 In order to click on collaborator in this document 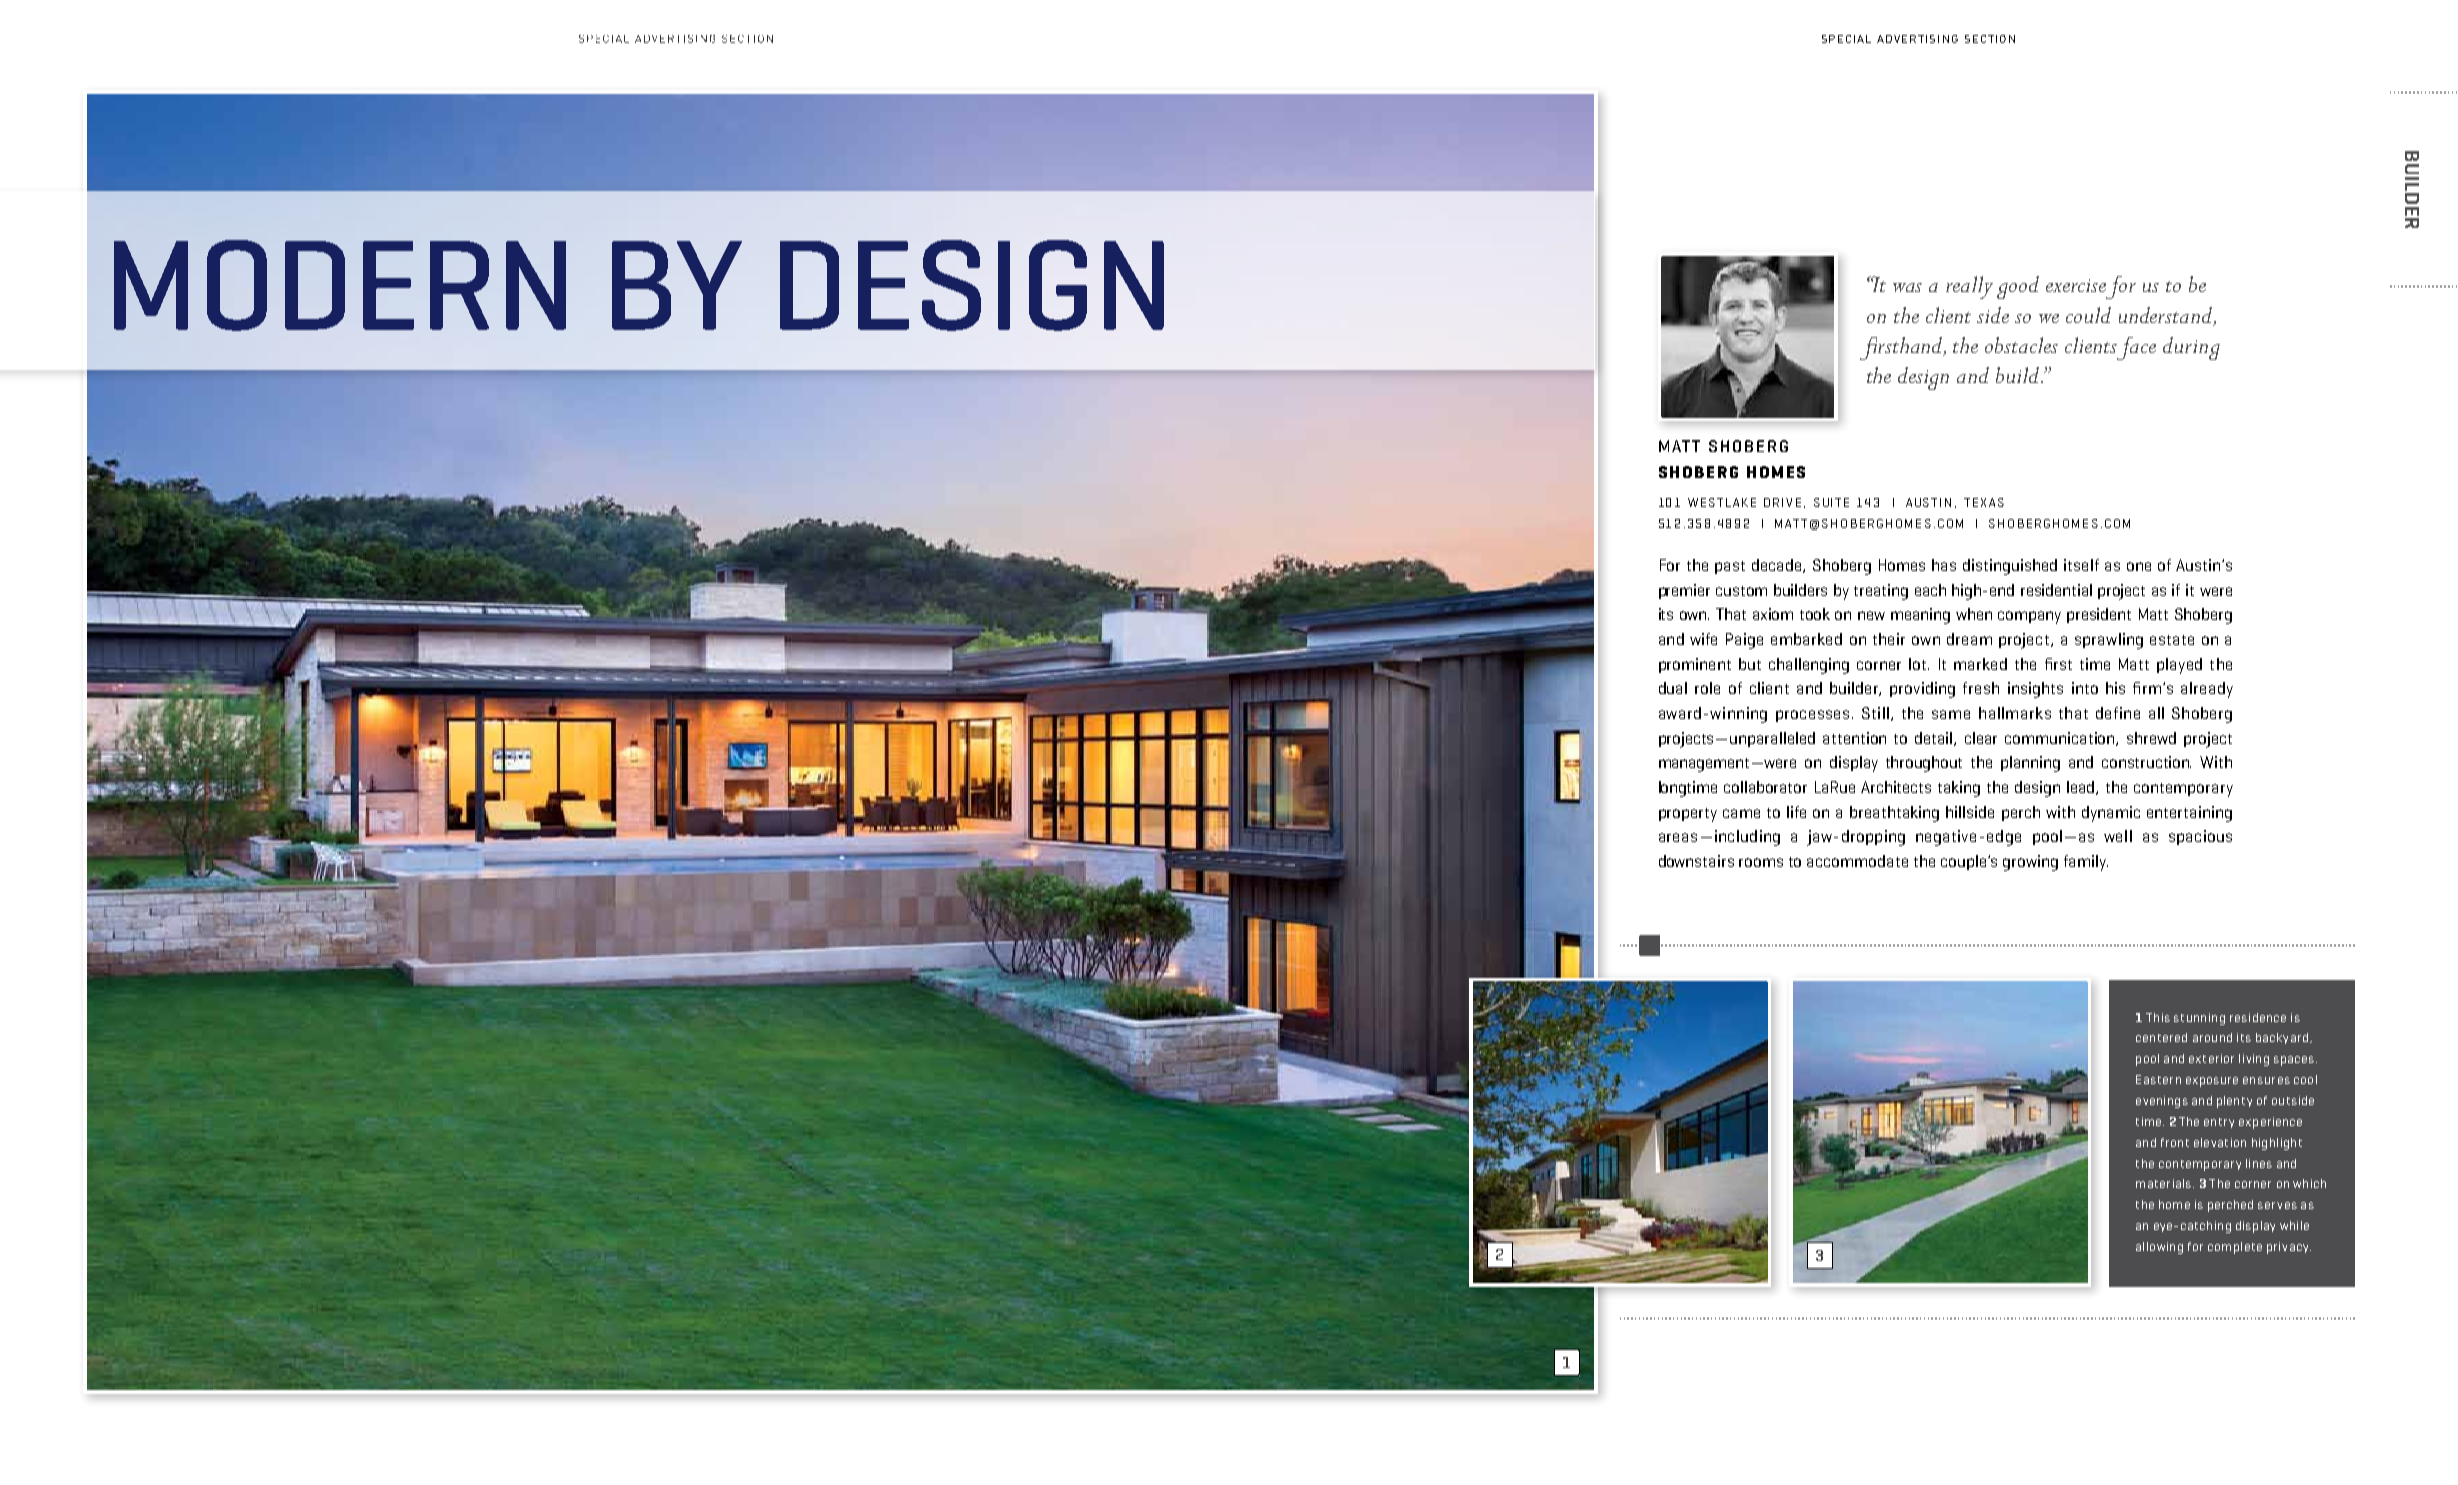, I will do `click(1765, 787)`.
